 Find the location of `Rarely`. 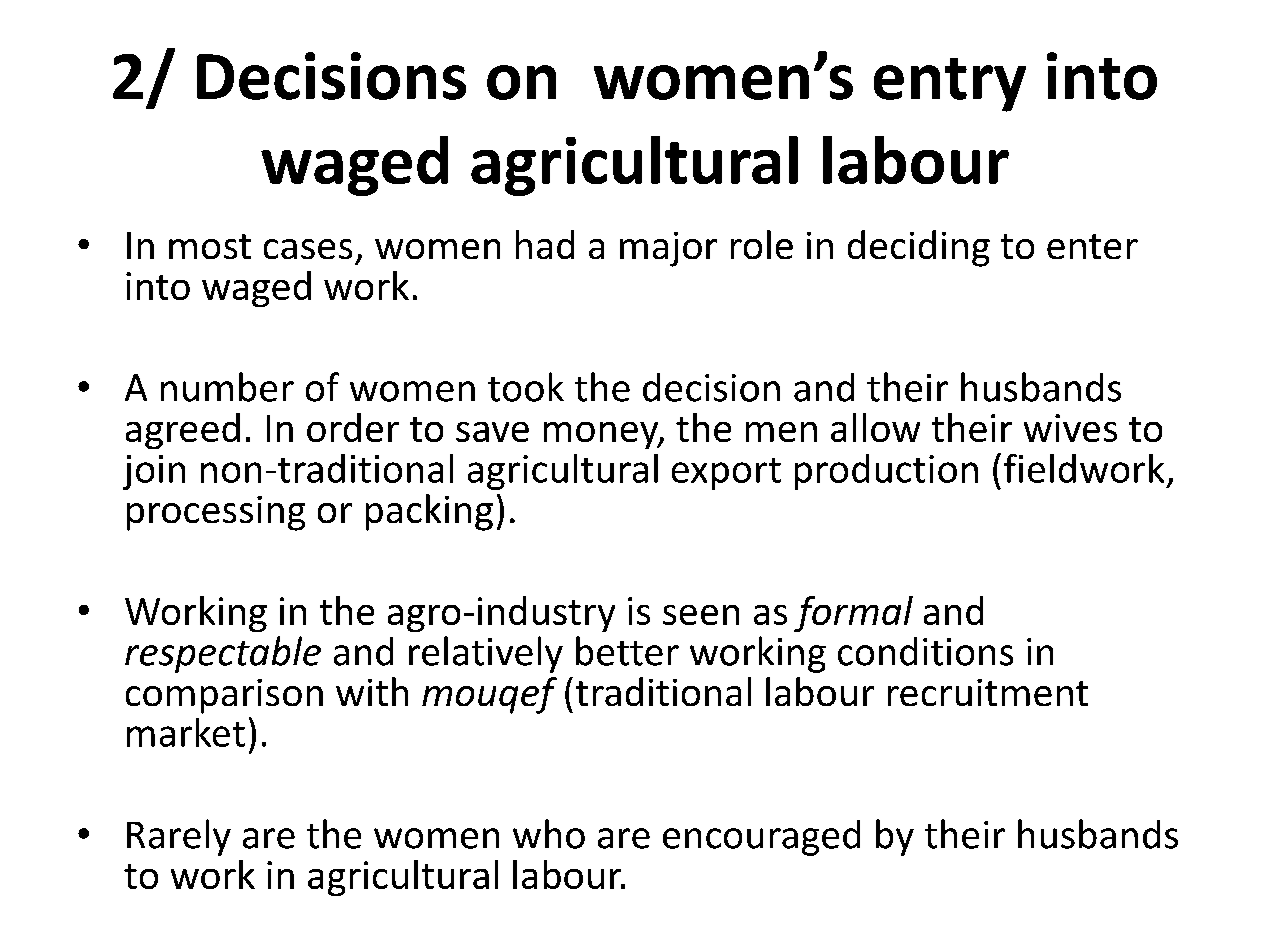

Rarely is located at coordinates (179, 837).
